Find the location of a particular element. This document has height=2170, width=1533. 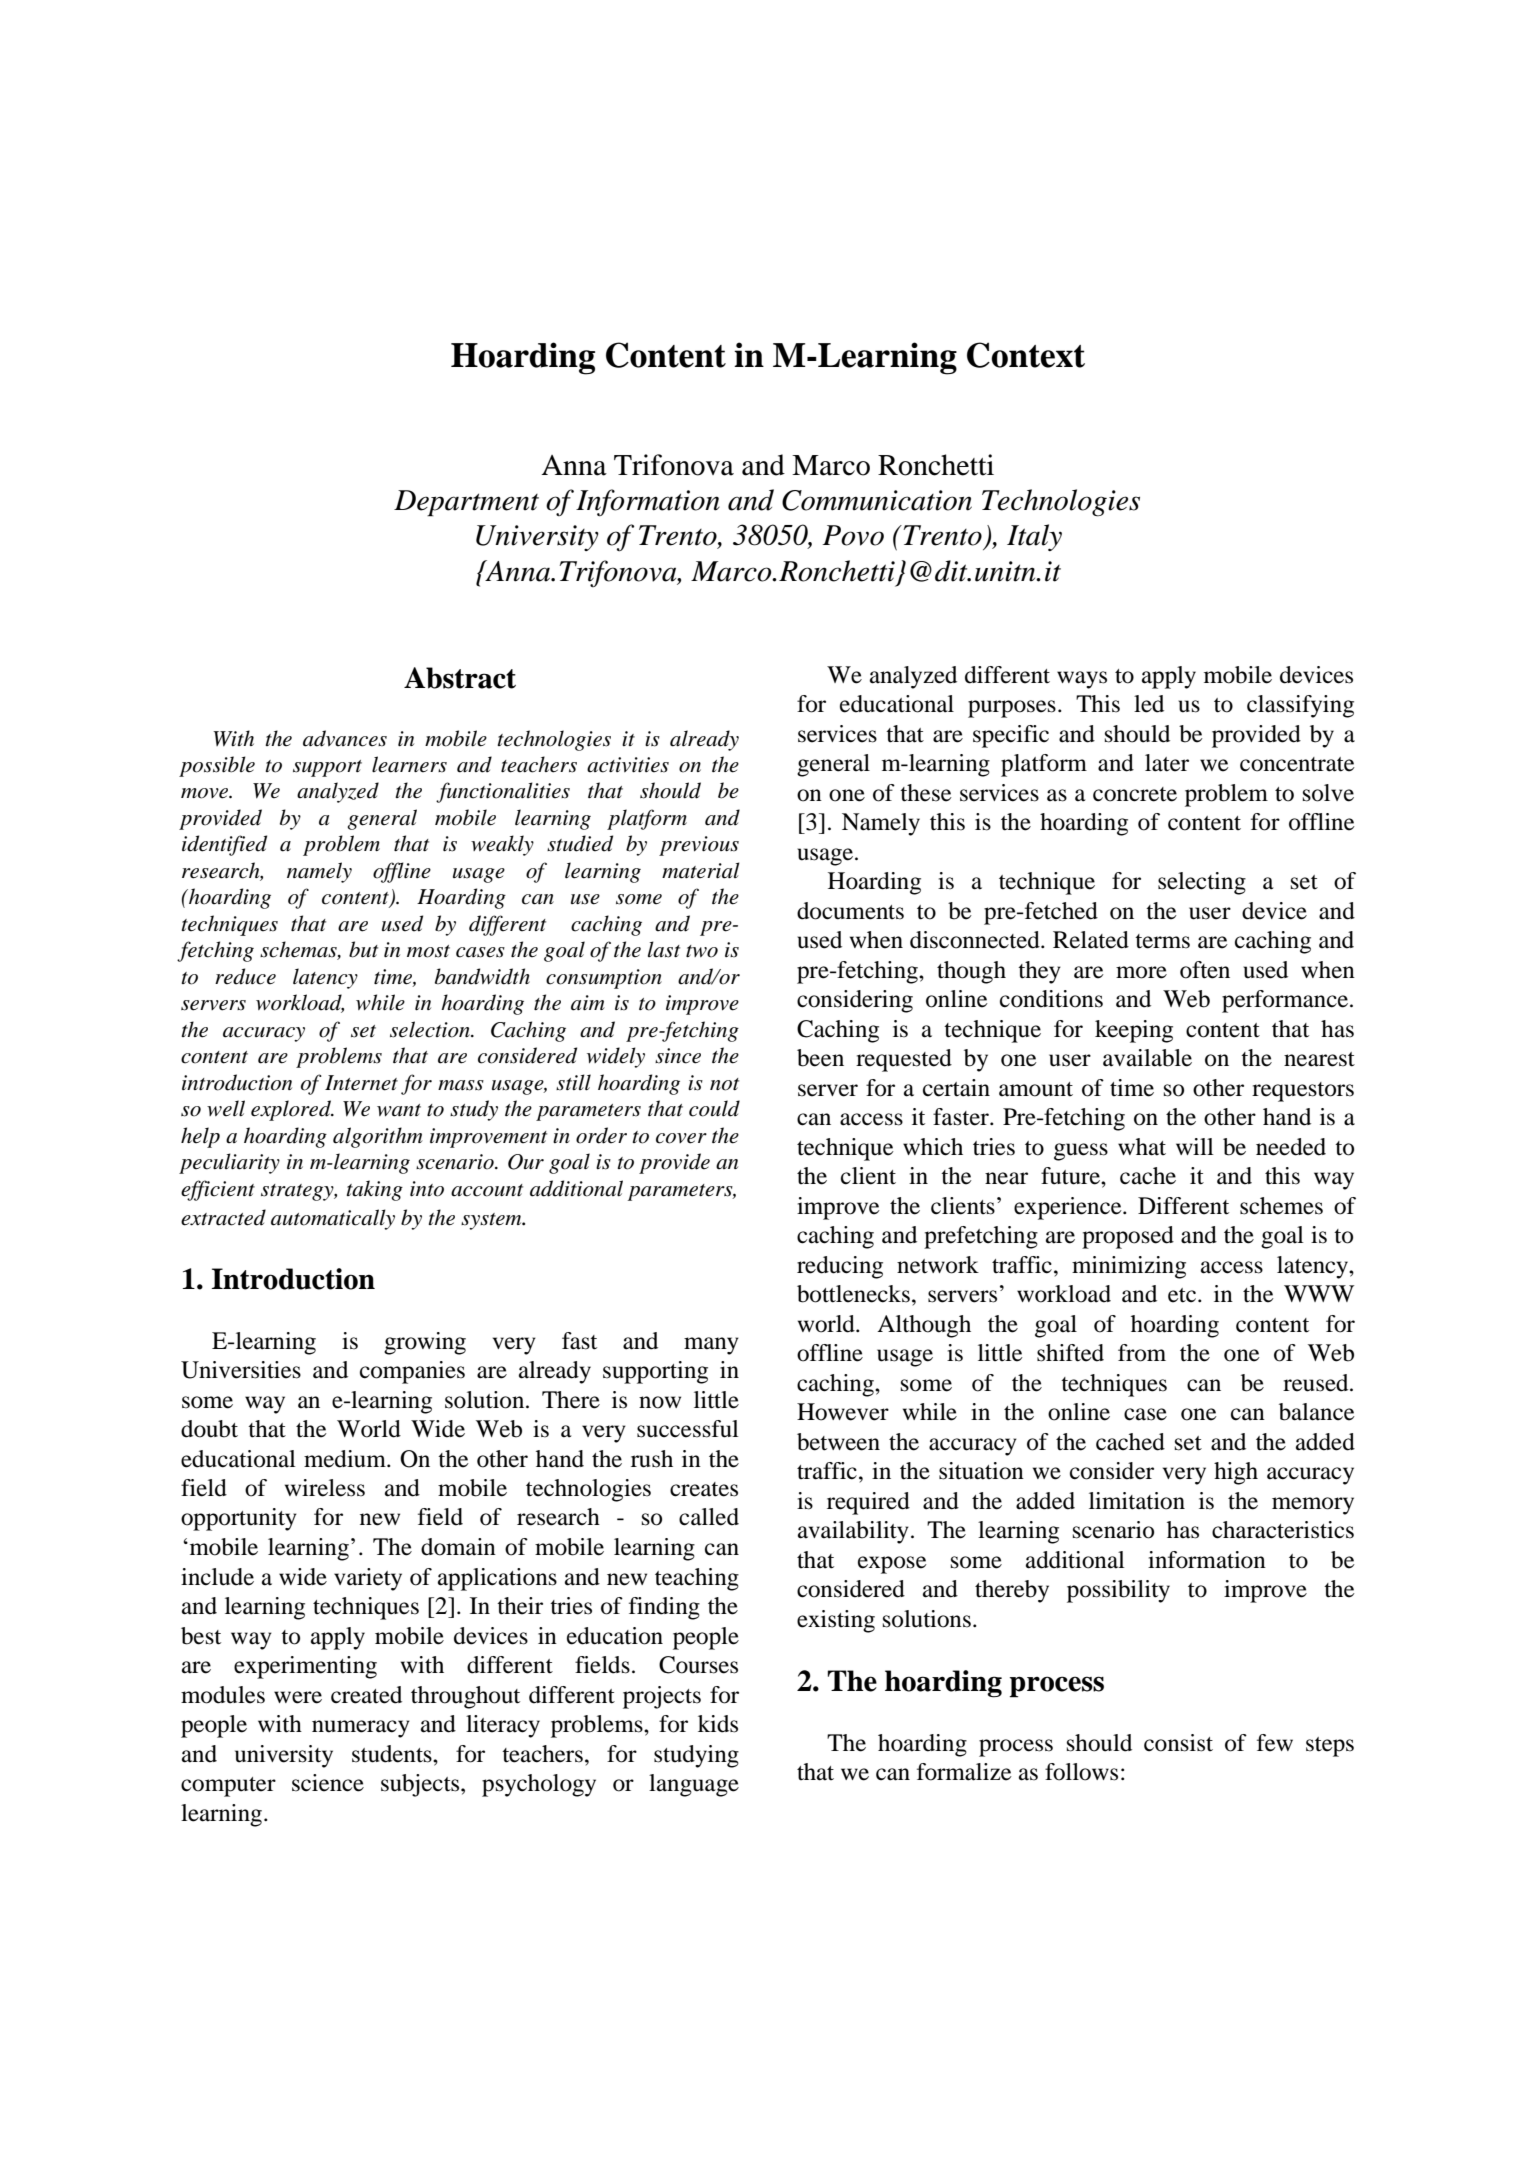

advances is located at coordinates (345, 738).
